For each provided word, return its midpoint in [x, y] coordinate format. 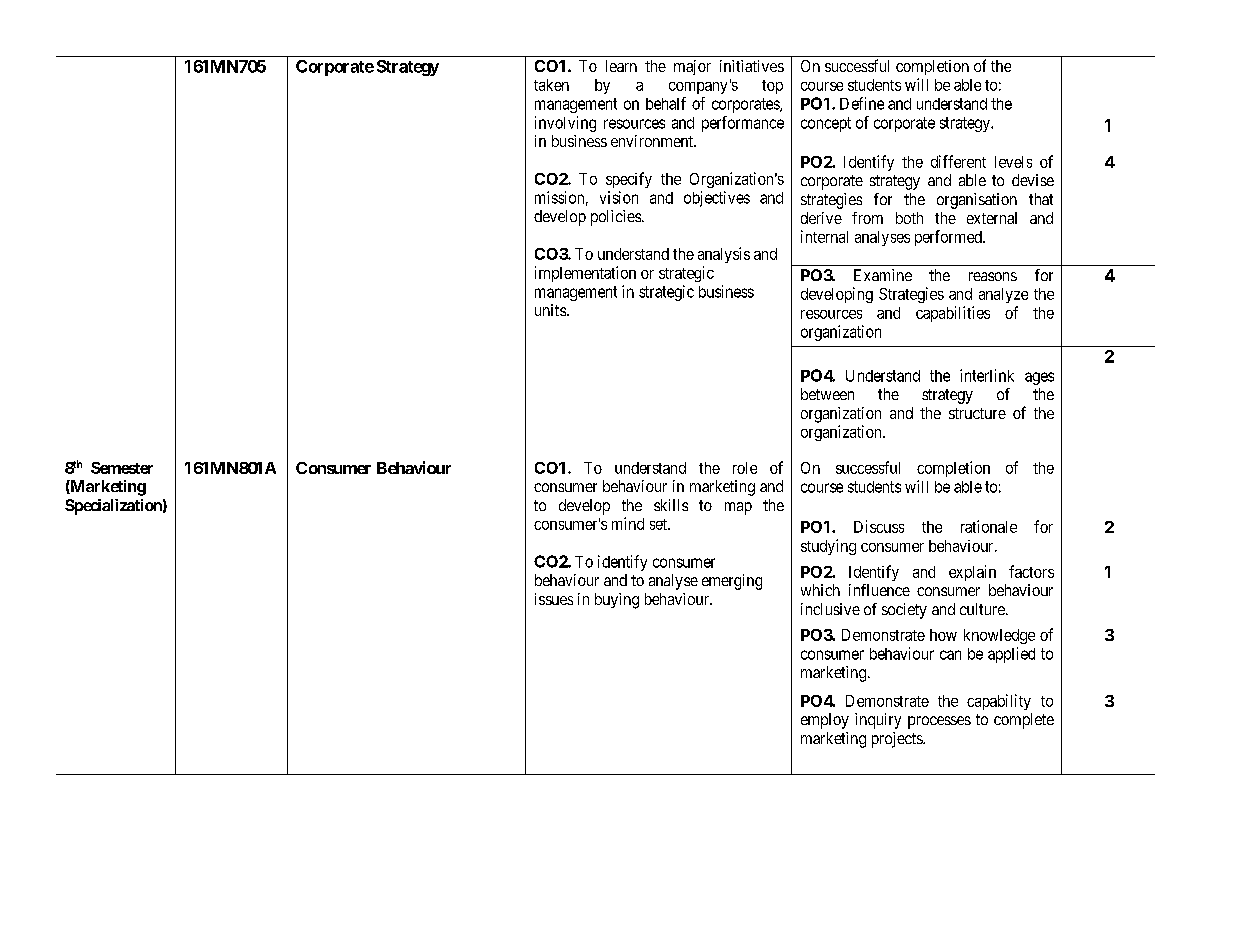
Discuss [879, 526]
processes [939, 722]
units [550, 310]
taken [551, 85]
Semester [122, 468]
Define [862, 103]
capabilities [953, 314]
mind [628, 523]
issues [554, 599]
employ [825, 721]
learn [621, 66]
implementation [585, 274]
